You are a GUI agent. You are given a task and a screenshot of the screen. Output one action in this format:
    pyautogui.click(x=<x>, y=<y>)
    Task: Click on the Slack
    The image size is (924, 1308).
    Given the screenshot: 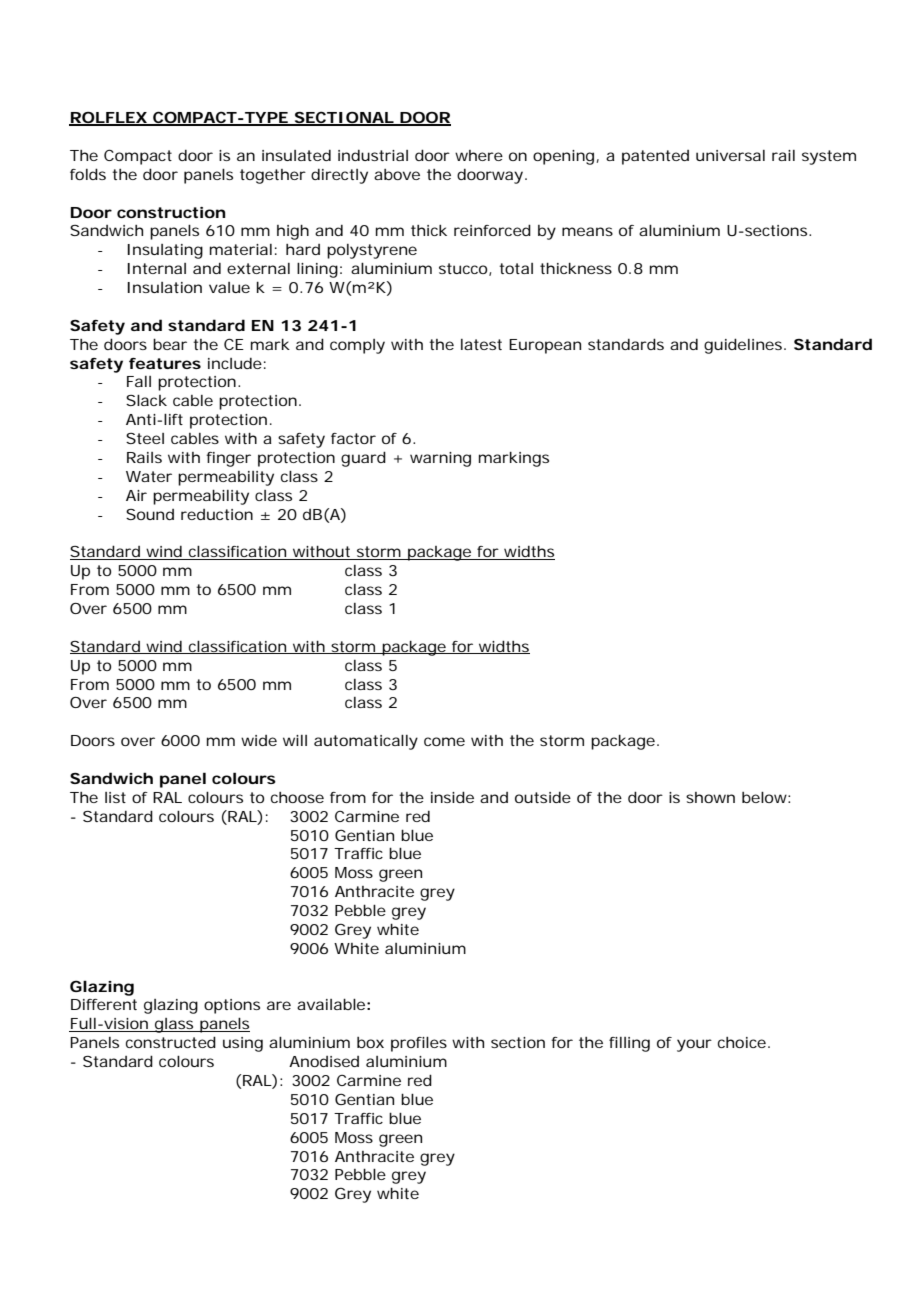 What is the action you would take?
    pyautogui.click(x=146, y=400)
